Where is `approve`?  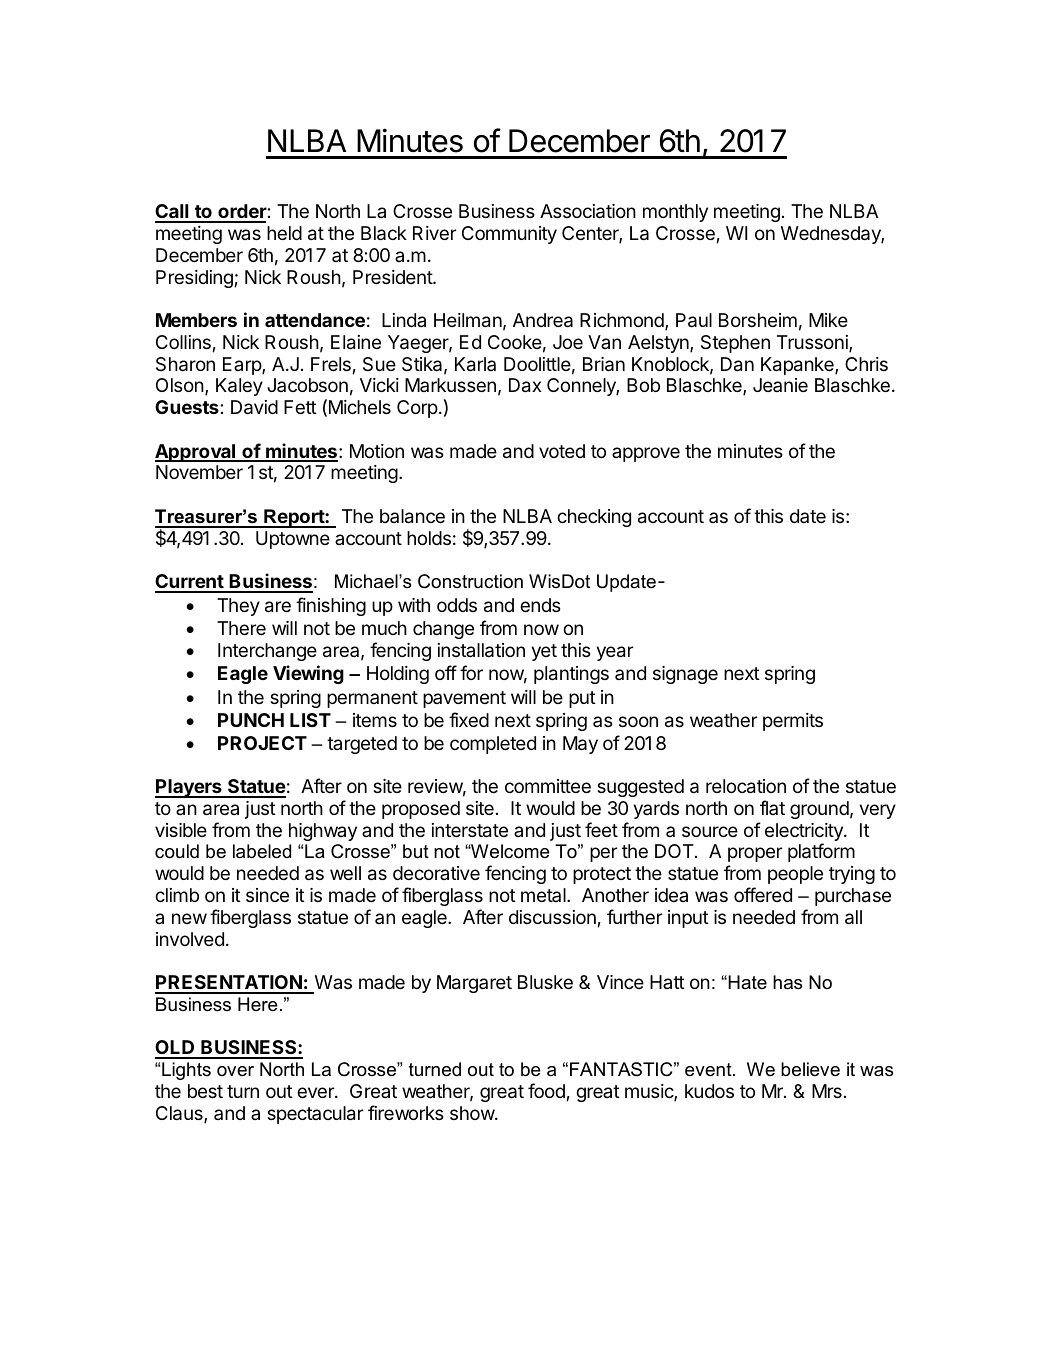 approve is located at coordinates (646, 454).
